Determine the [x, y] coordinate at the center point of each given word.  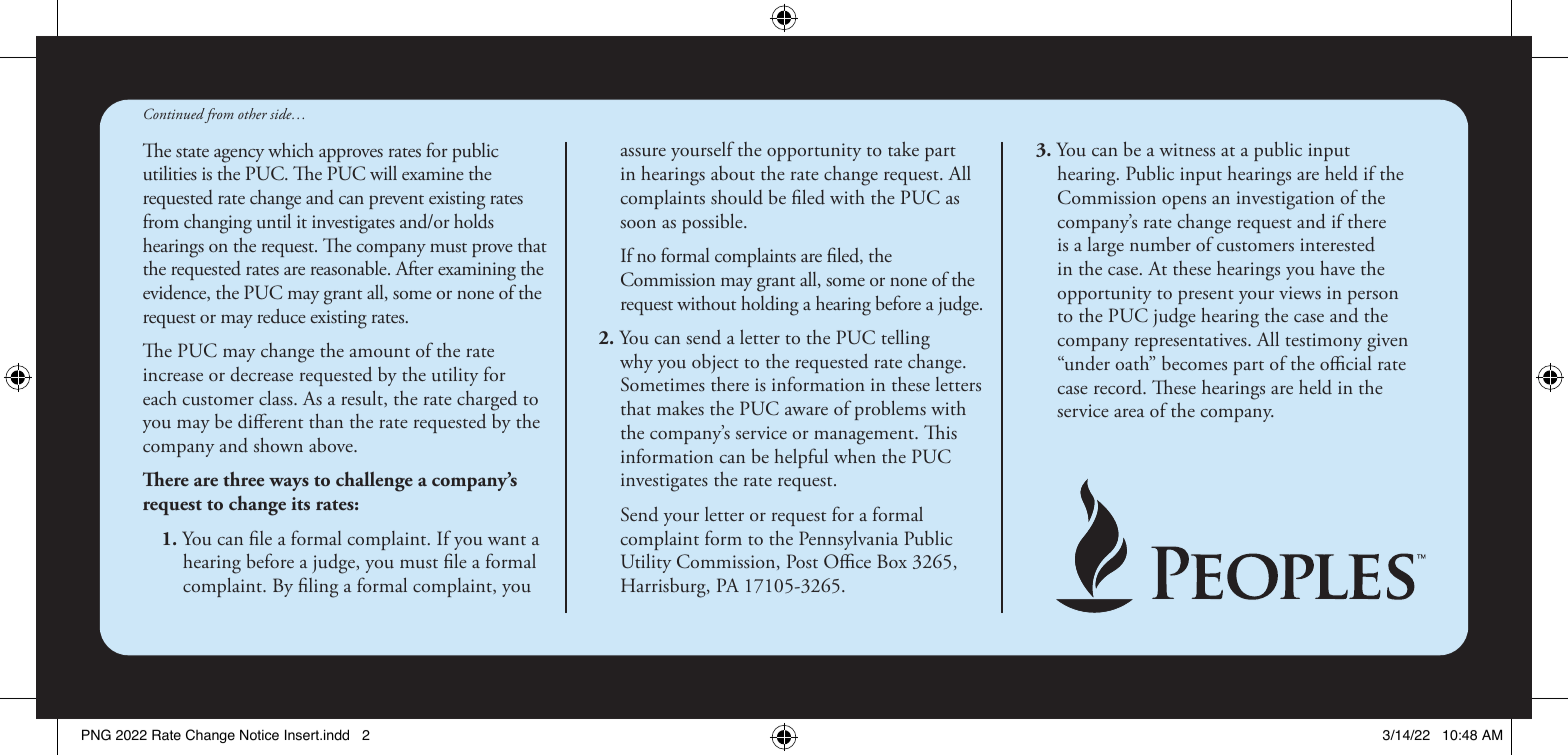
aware [806, 411]
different [270, 421]
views [1300, 292]
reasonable [350, 268]
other [252, 113]
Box [892, 561]
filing [318, 587]
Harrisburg [664, 588]
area [1129, 413]
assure [643, 152]
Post [802, 561]
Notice [259, 735]
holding [770, 305]
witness [1187, 149]
